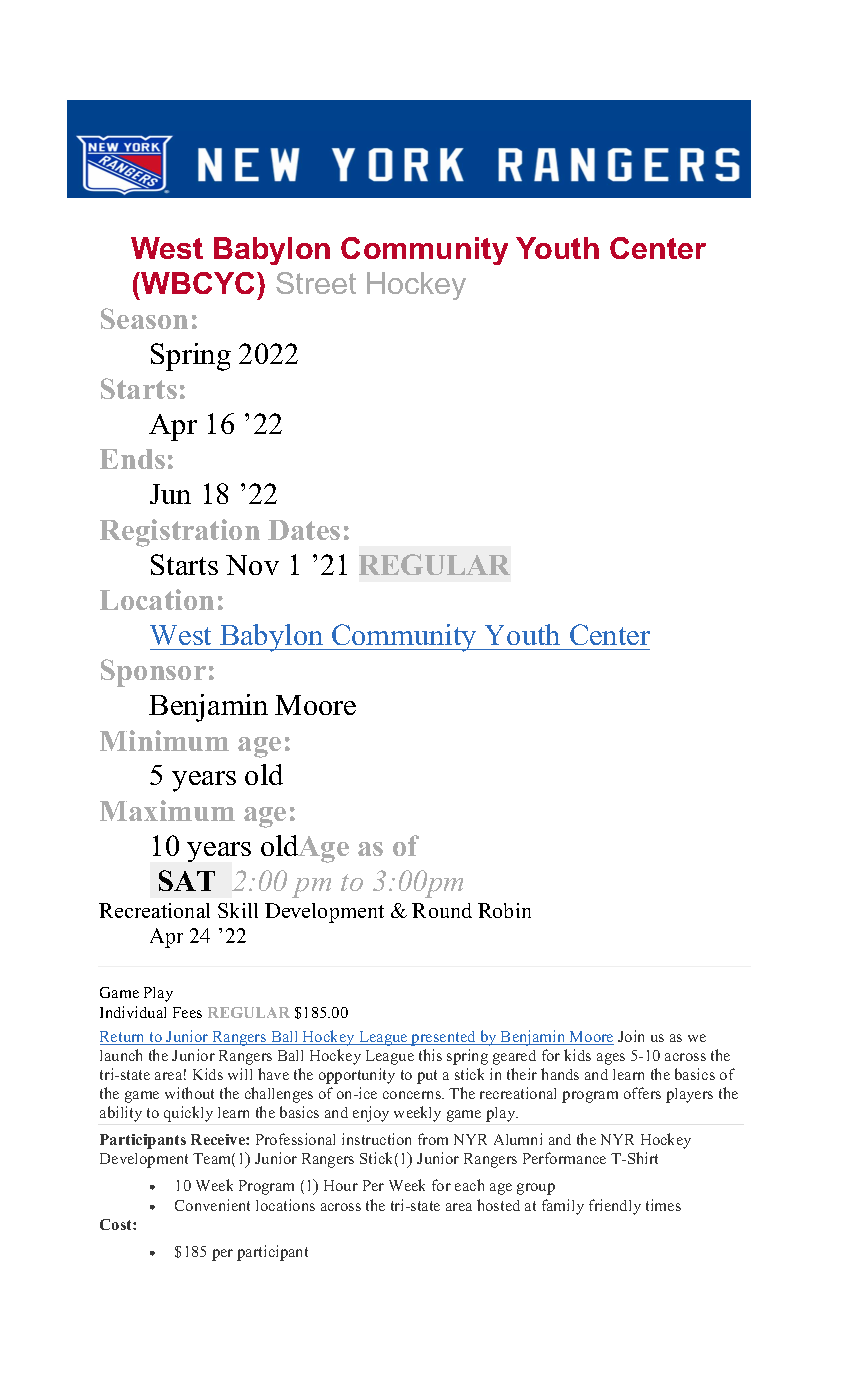 The height and width of the screenshot is (1400, 849). Describe the element at coordinates (304, 530) in the screenshot. I see `Dates` at that location.
